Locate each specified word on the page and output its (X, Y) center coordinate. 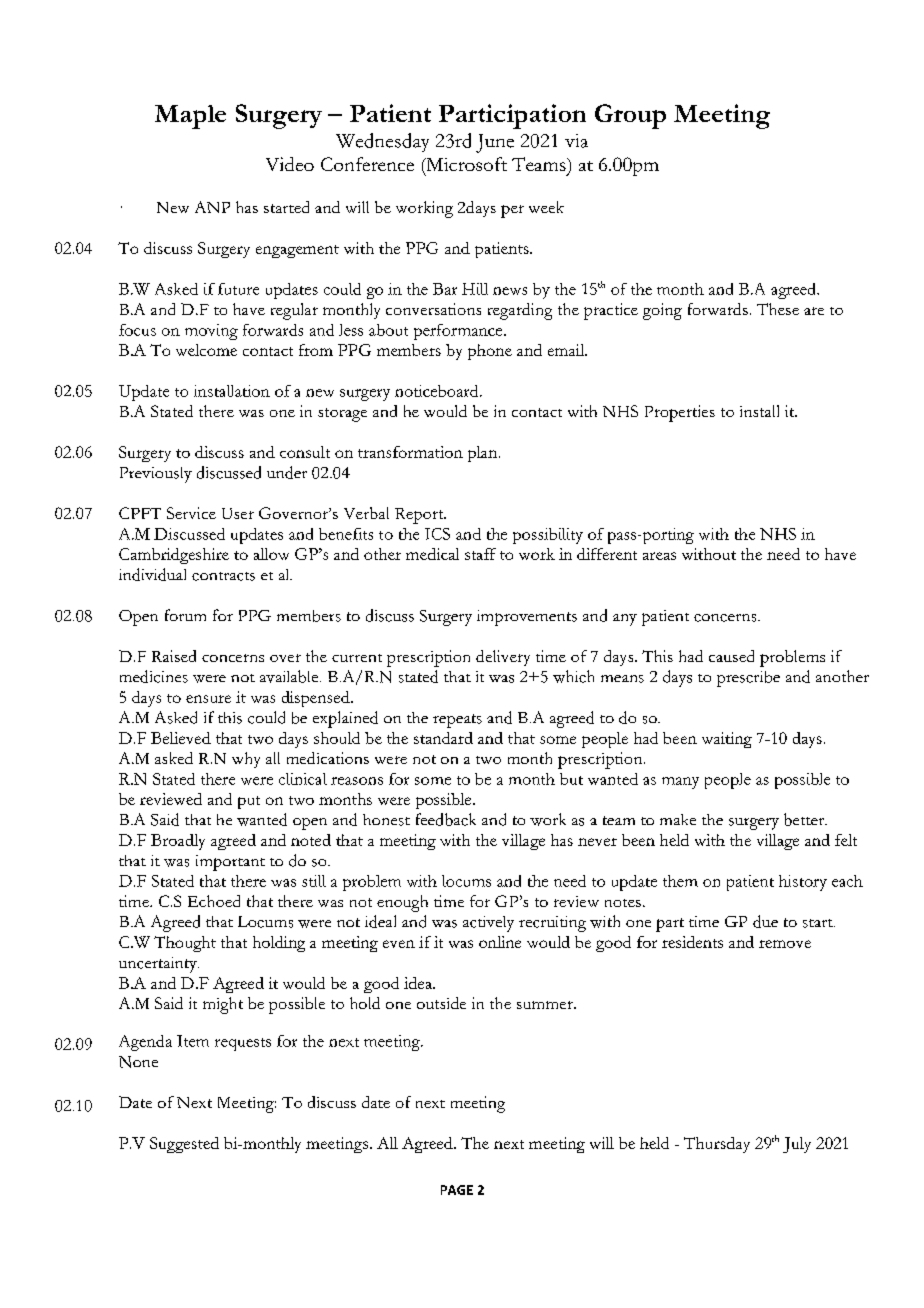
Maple (190, 117)
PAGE (457, 1190)
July (797, 1145)
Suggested (184, 1145)
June (495, 143)
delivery (503, 658)
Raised (174, 656)
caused (731, 656)
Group (630, 116)
